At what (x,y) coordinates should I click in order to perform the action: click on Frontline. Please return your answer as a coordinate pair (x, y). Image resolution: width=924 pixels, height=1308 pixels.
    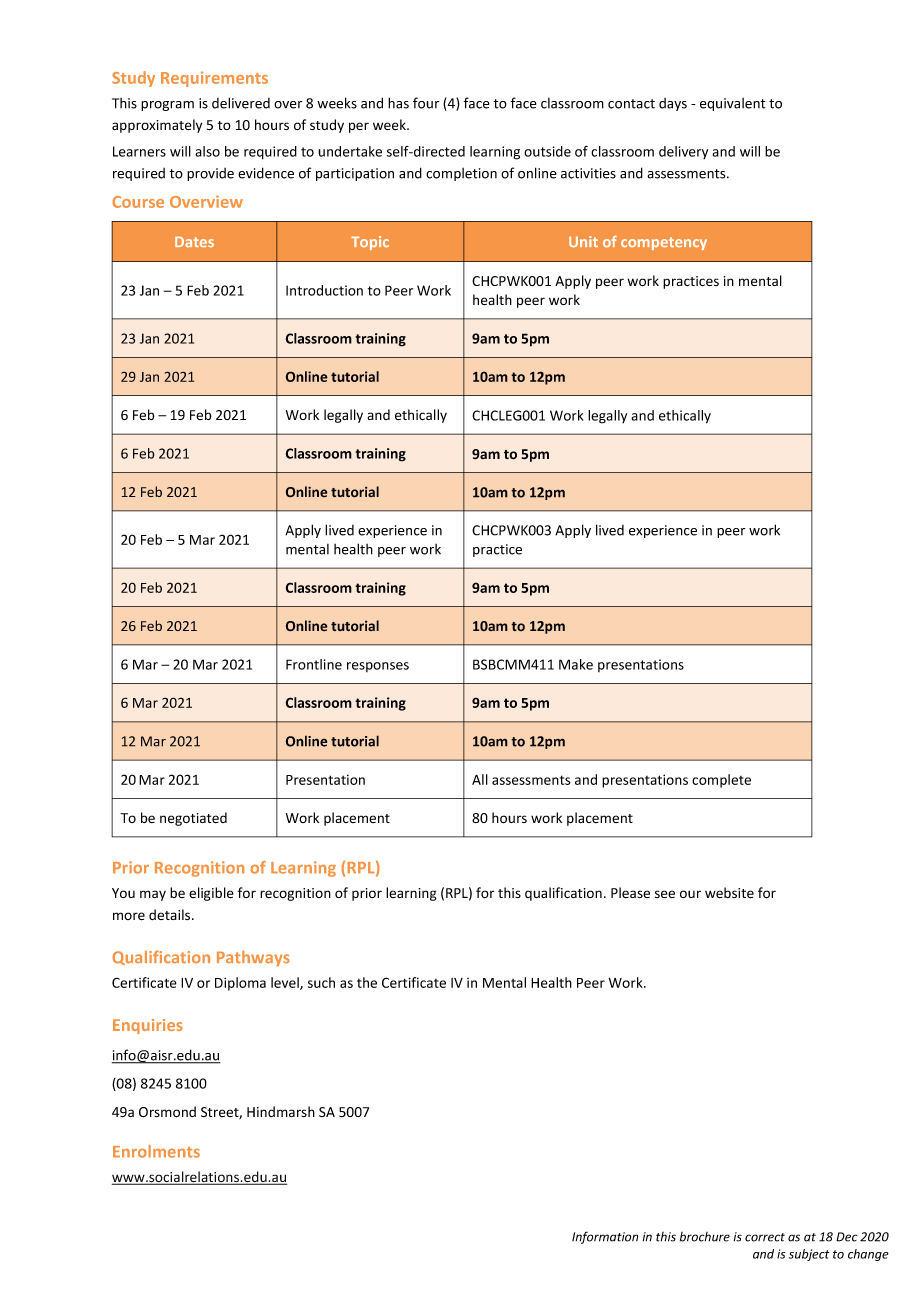
    Looking at the image, I should click on (314, 664).
